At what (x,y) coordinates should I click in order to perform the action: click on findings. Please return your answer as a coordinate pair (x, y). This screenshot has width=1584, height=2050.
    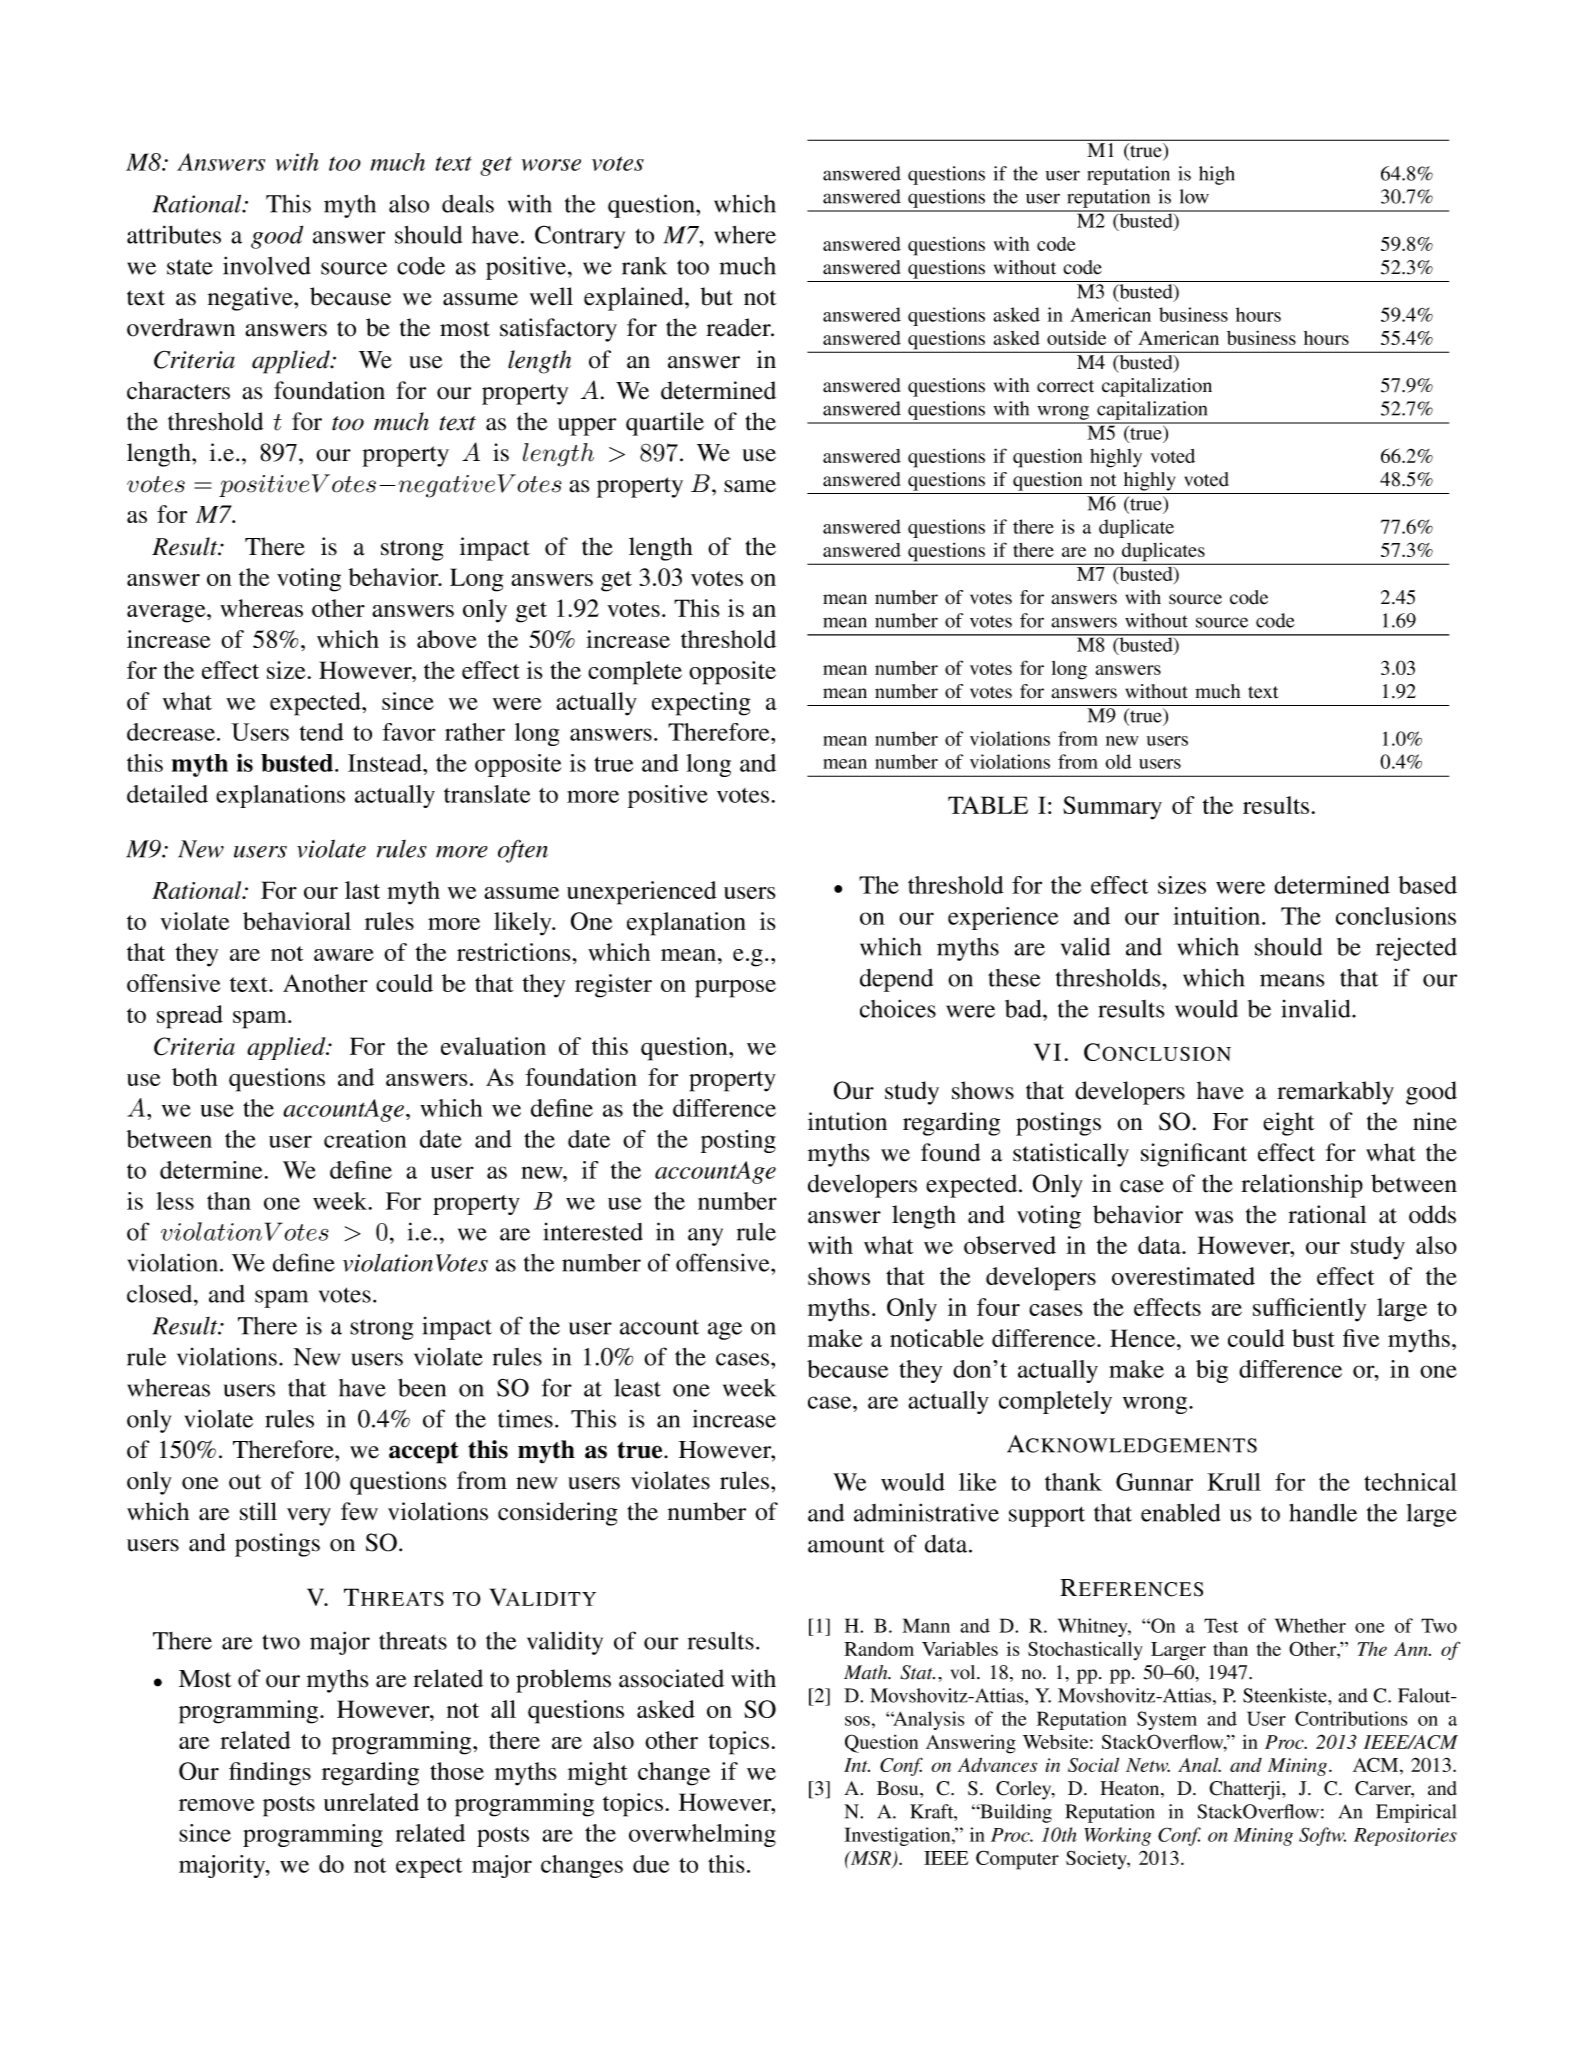
    Looking at the image, I should click on (270, 1774).
